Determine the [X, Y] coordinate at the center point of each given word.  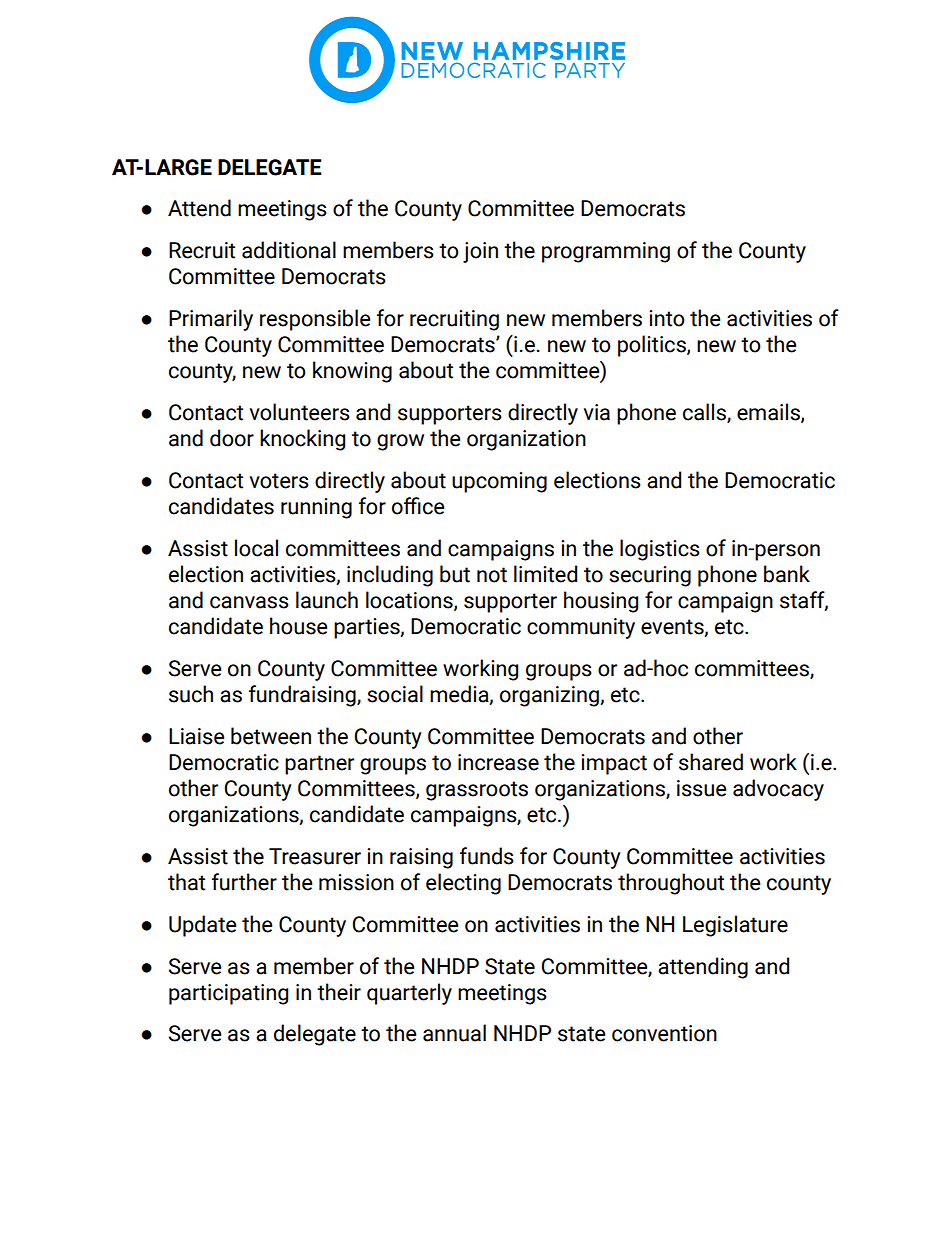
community [581, 628]
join [480, 252]
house [298, 626]
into [667, 318]
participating [228, 994]
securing [650, 576]
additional [289, 250]
